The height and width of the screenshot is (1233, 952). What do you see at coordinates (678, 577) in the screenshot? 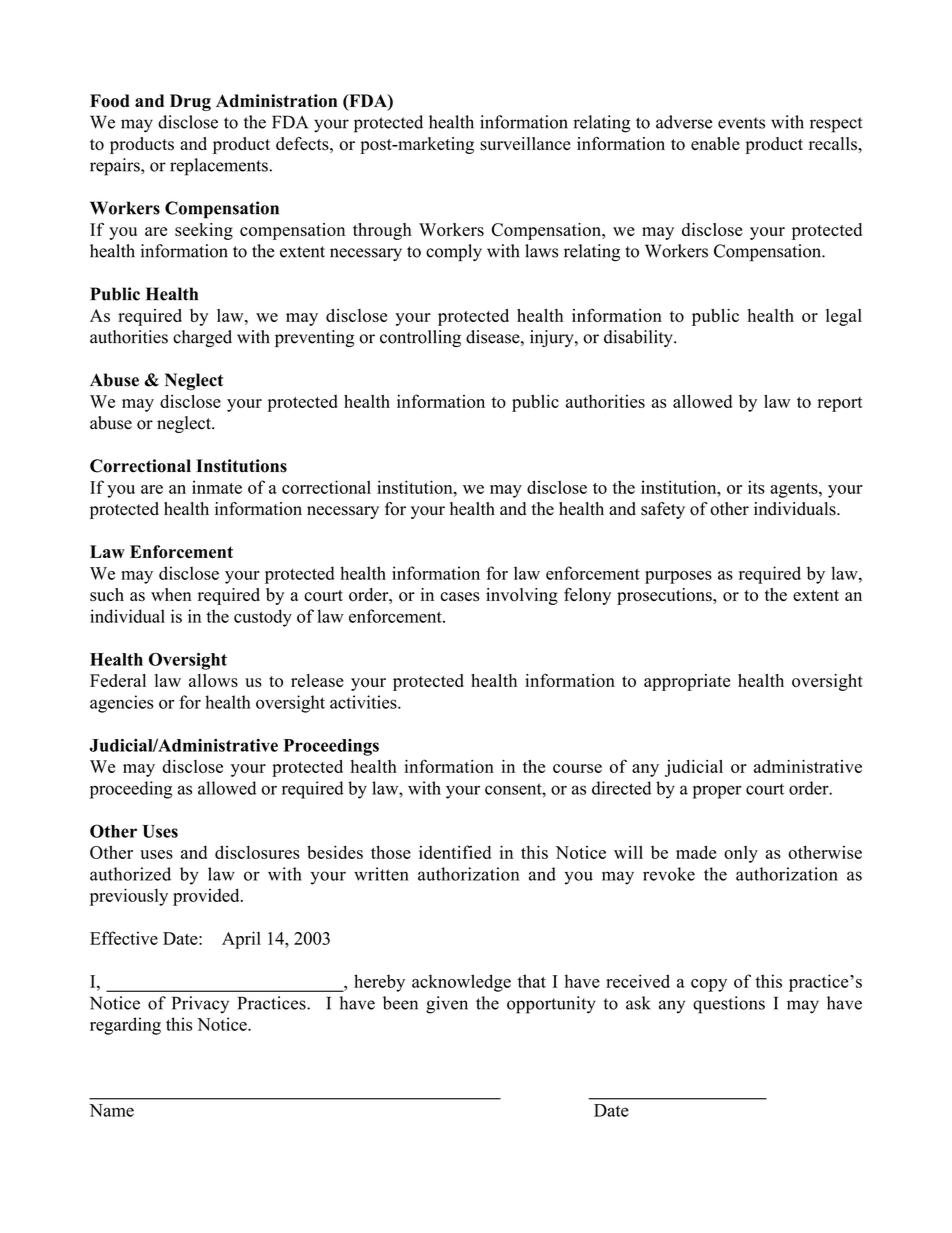
I see `purposes` at bounding box center [678, 577].
